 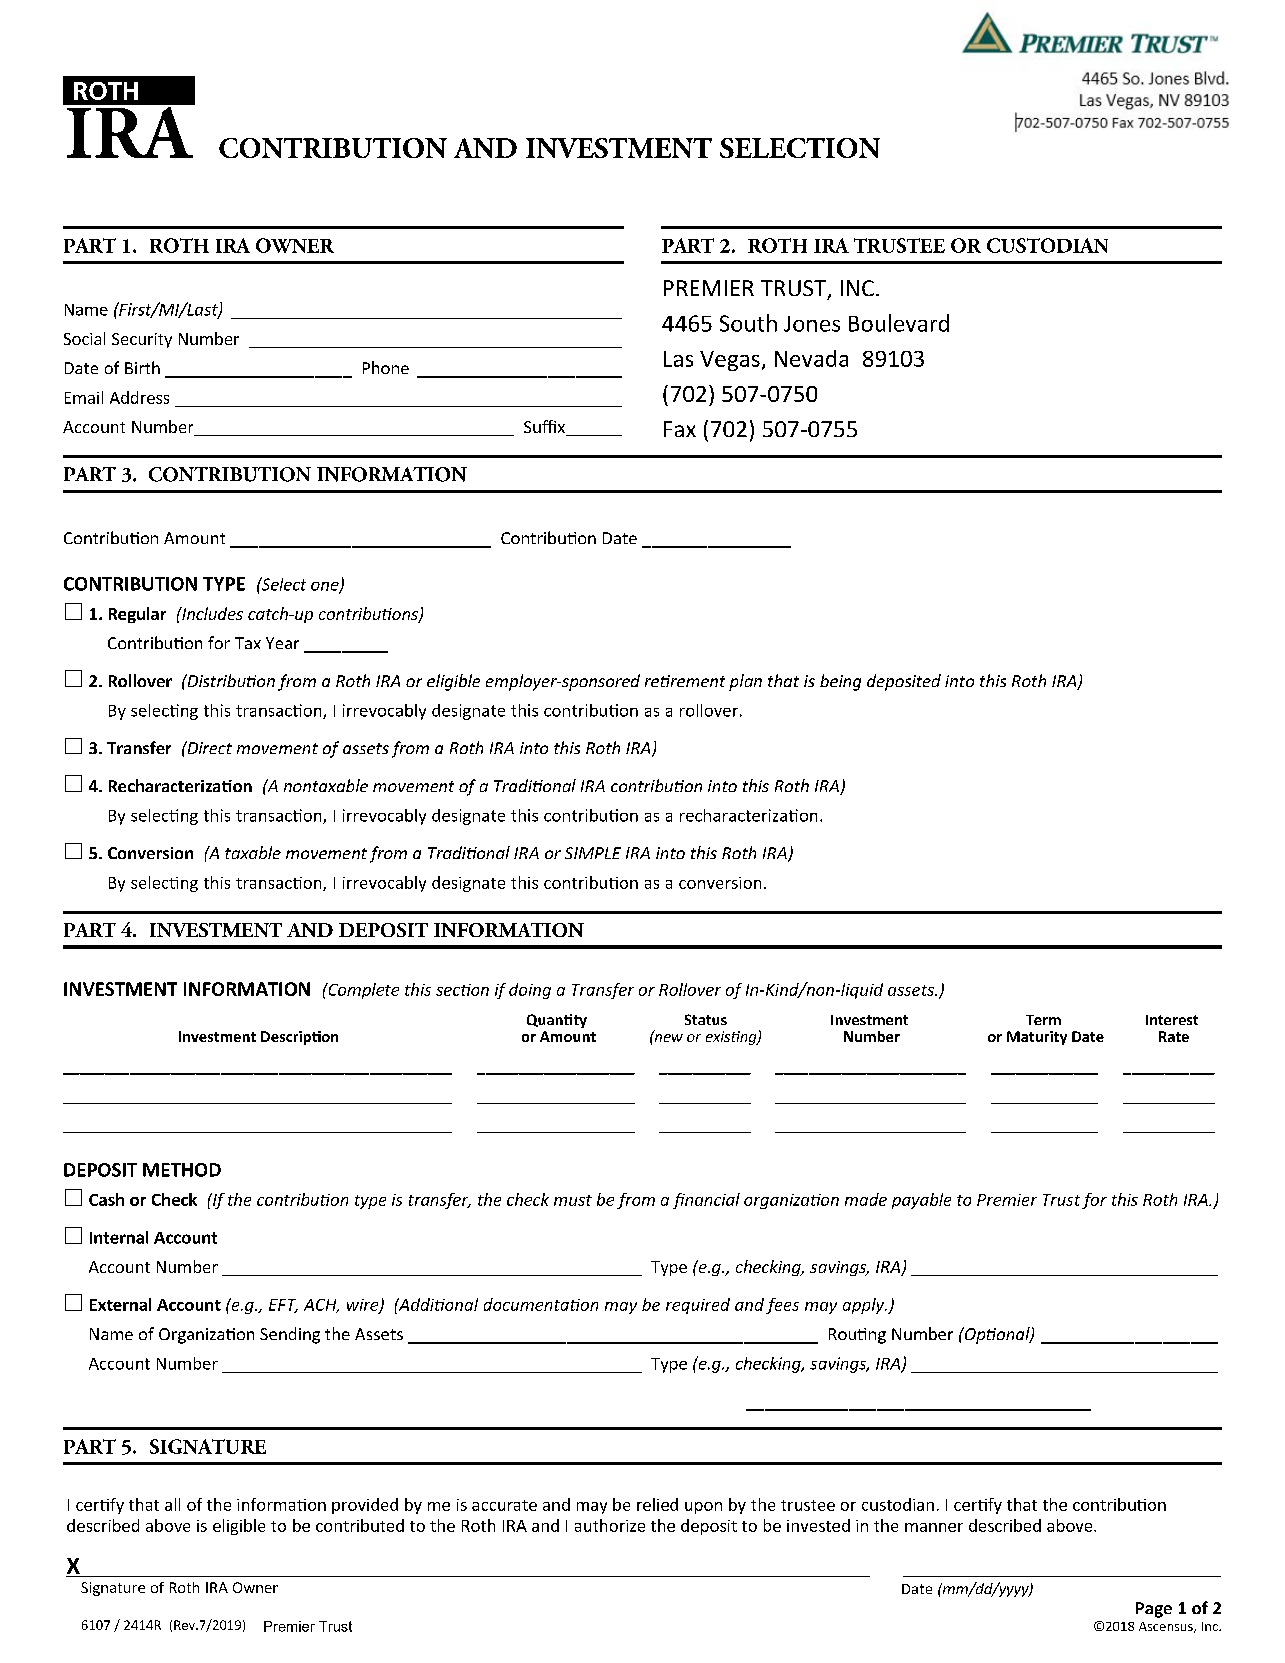 What do you see at coordinates (730, 361) in the page?
I see `Vegas` at bounding box center [730, 361].
